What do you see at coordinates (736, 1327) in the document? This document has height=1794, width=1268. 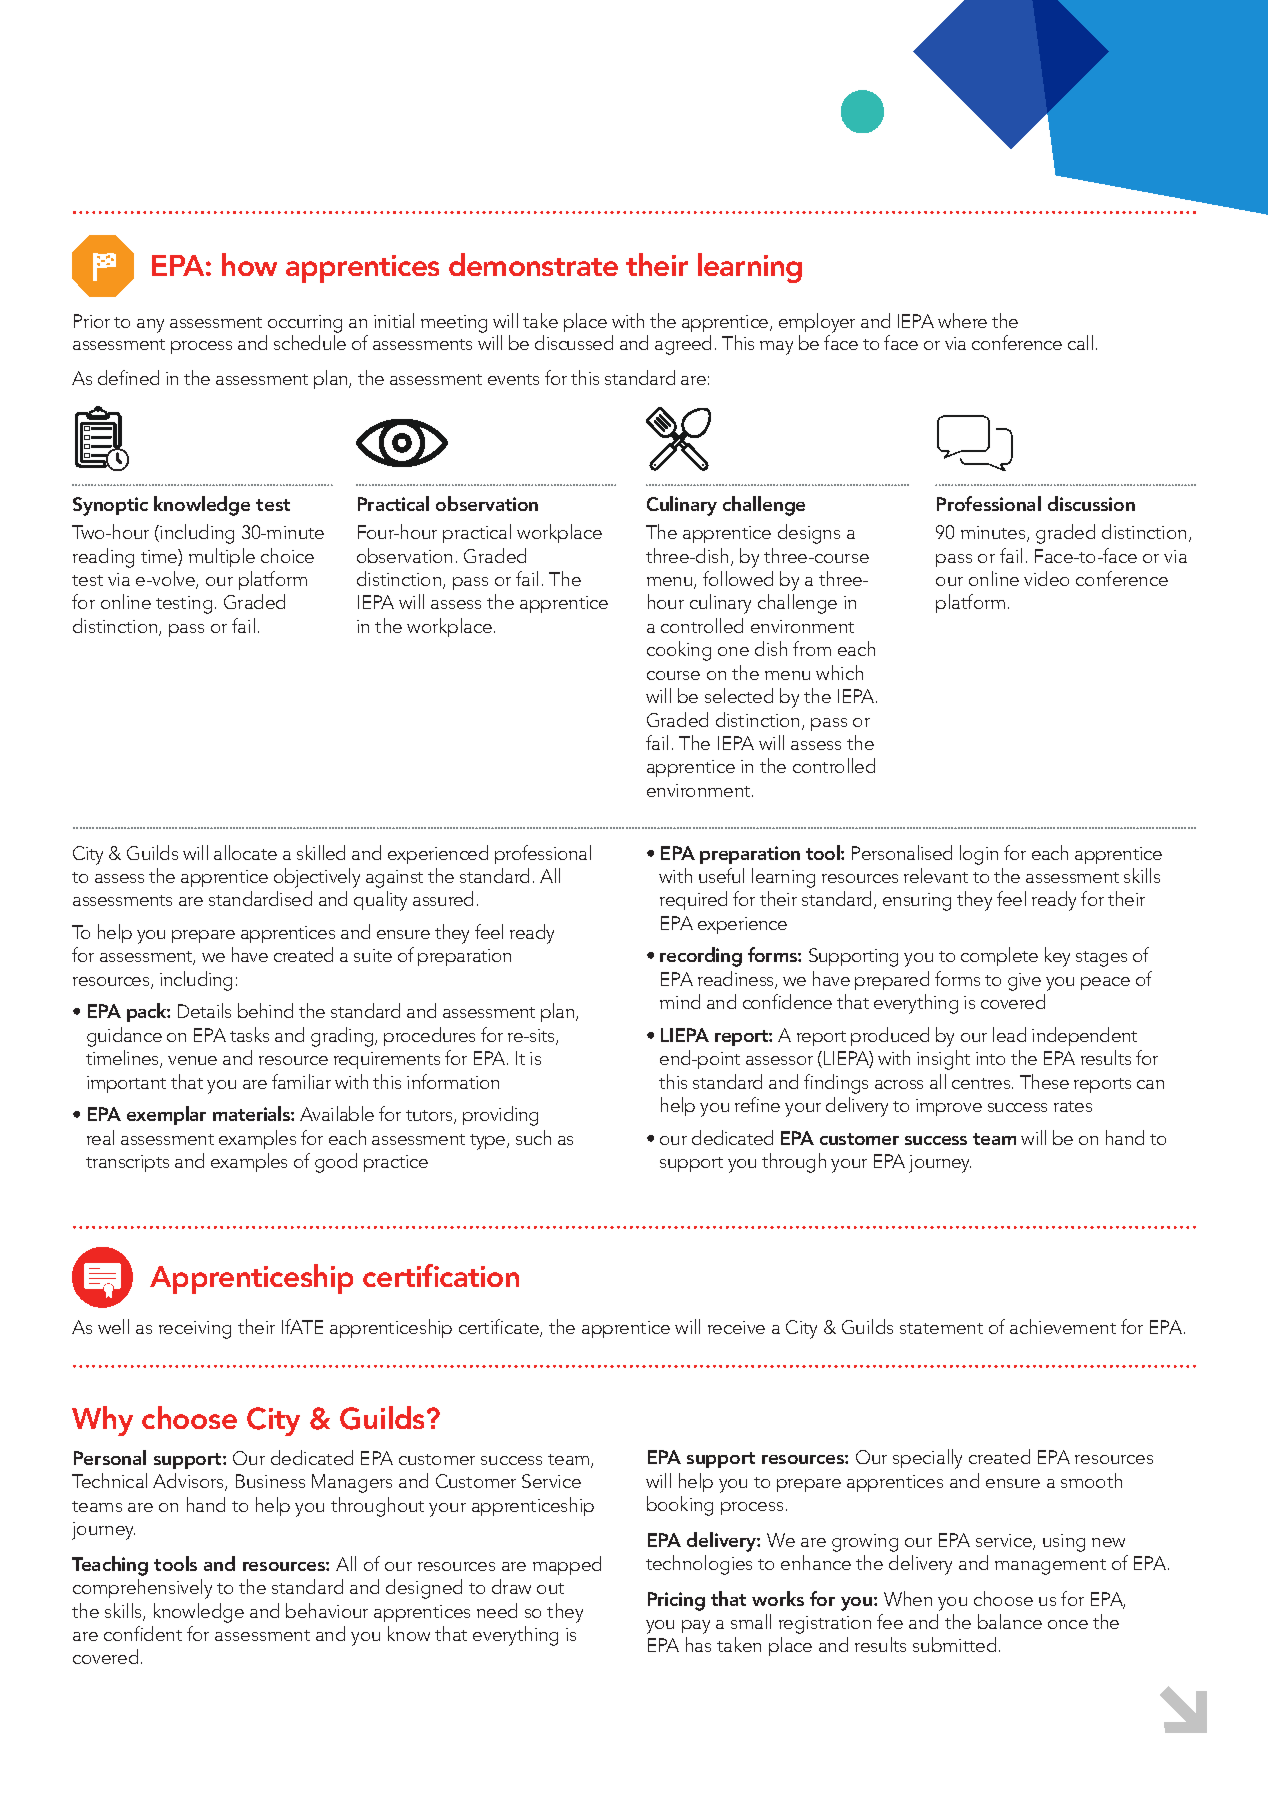 I see `receive` at bounding box center [736, 1327].
